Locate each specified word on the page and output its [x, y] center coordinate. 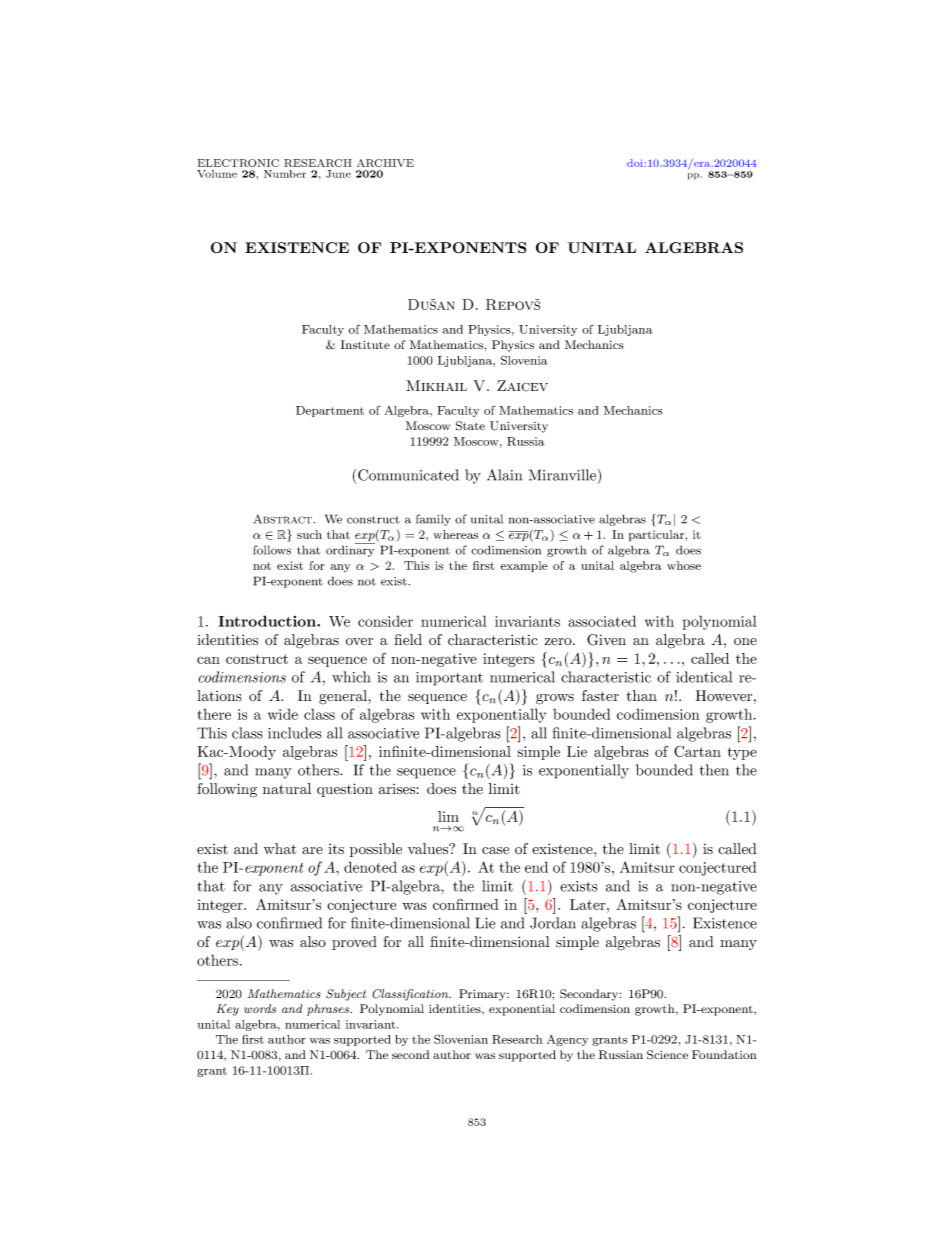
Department [330, 411]
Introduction [268, 621]
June [338, 174]
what [280, 849]
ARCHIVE [385, 163]
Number [285, 174]
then [714, 770]
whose [684, 565]
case [495, 851]
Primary [483, 995]
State [470, 426]
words [260, 1008]
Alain [504, 475]
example [524, 566]
